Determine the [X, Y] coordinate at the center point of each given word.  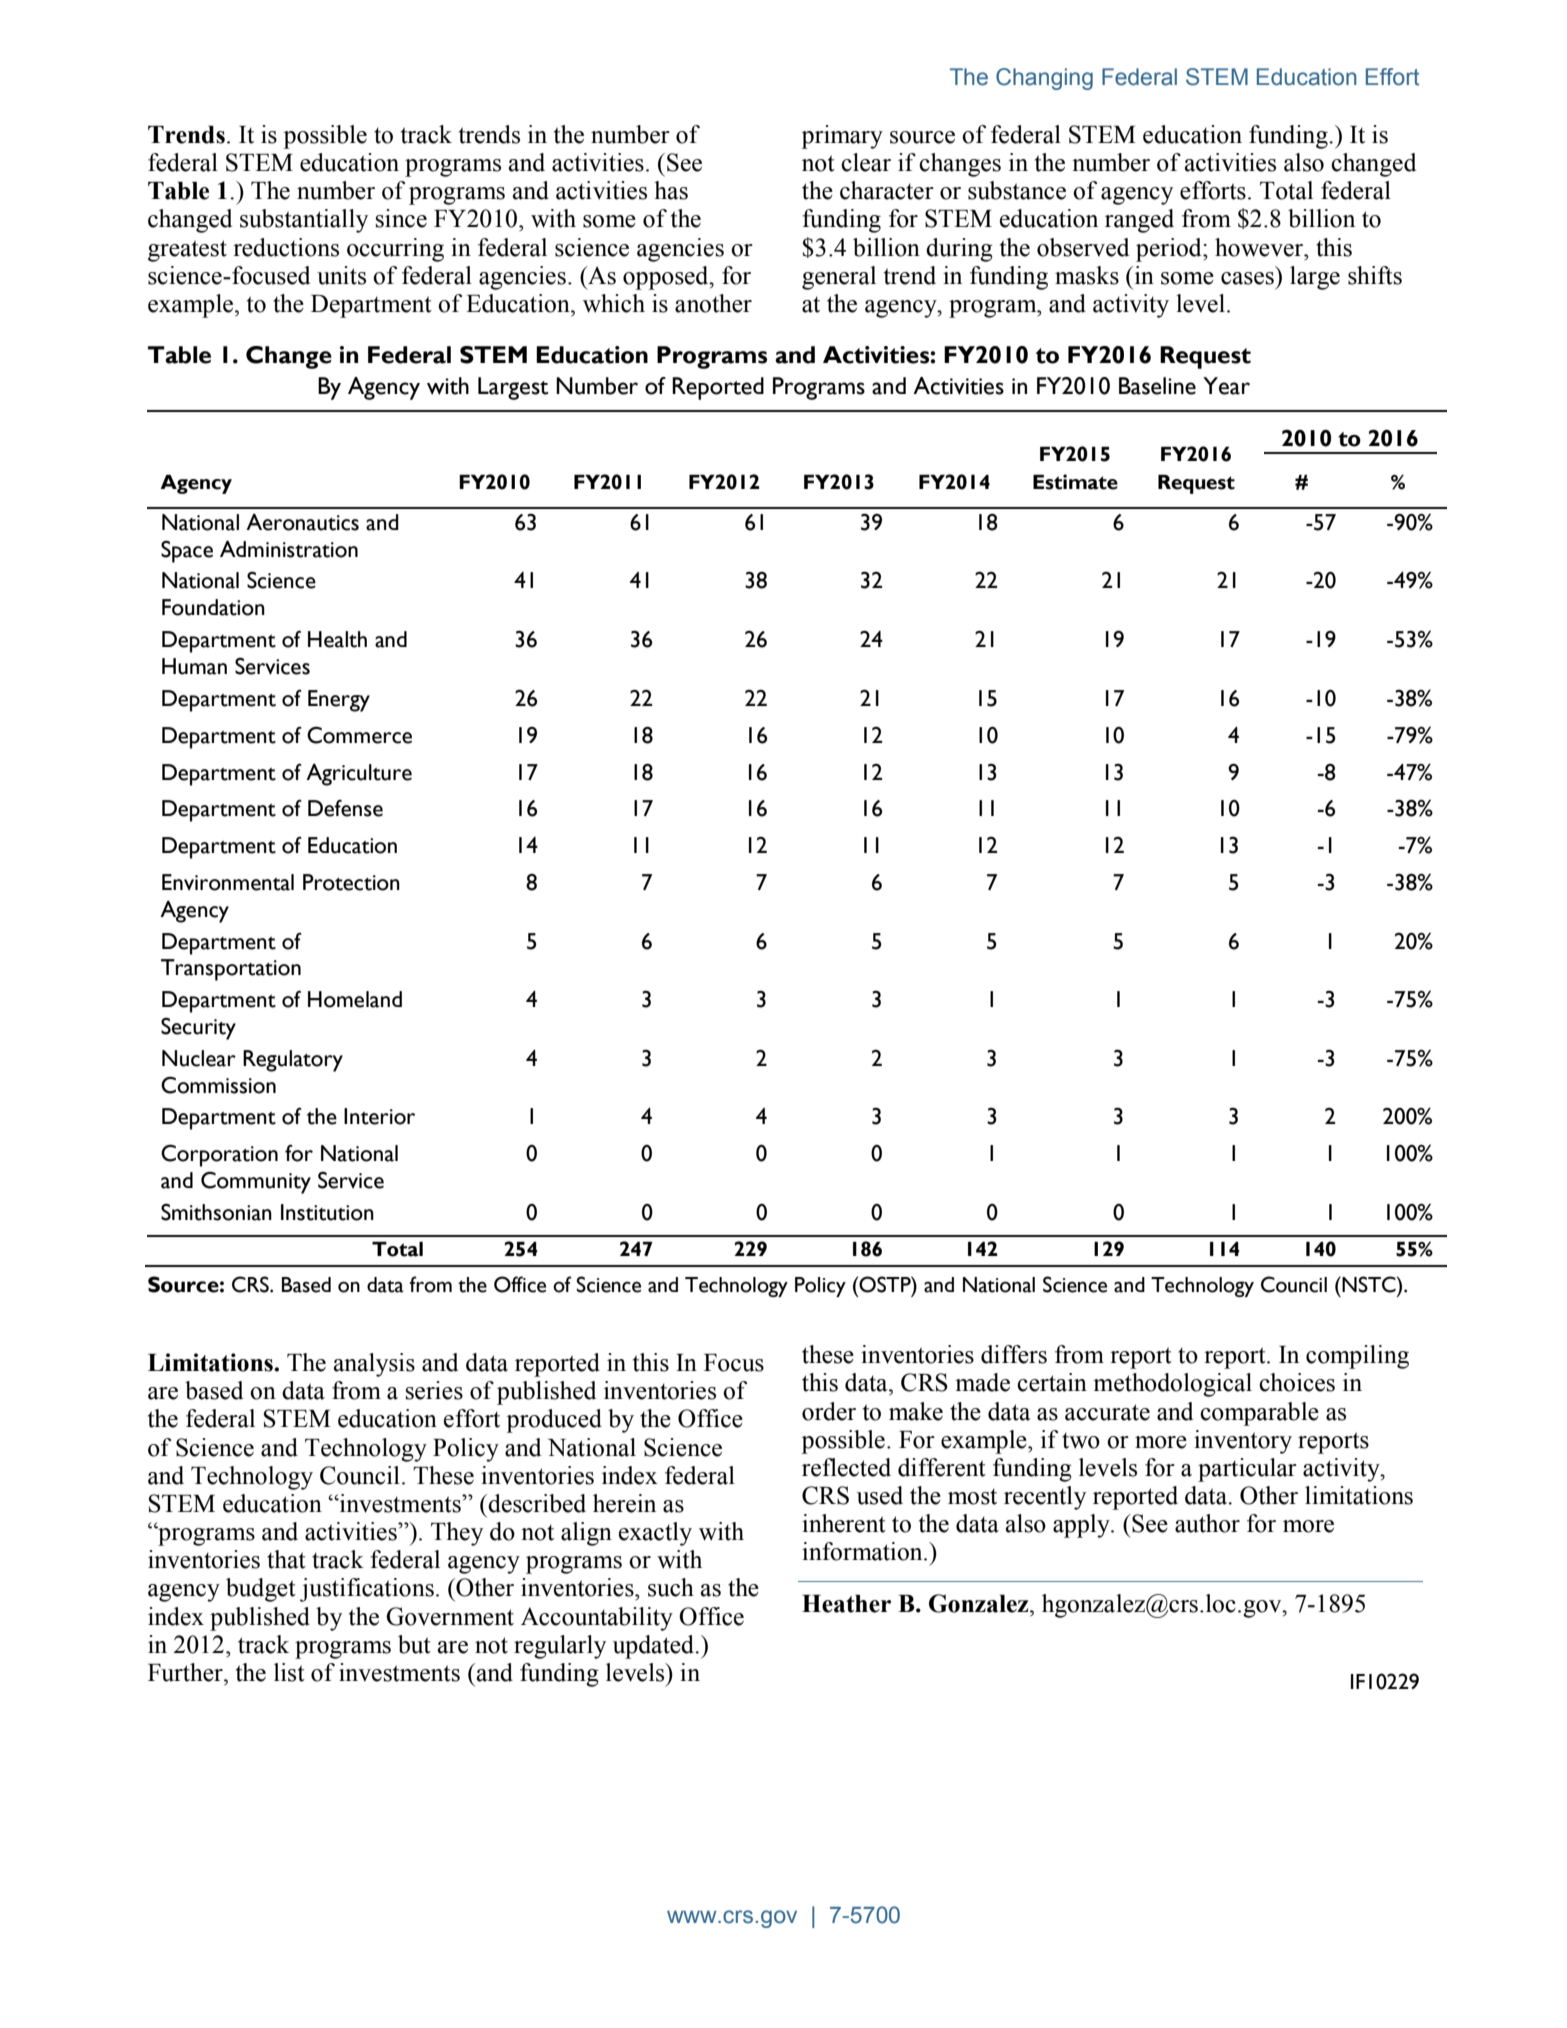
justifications [367, 1590]
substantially [304, 221]
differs [1014, 1354]
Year [1226, 386]
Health [337, 639]
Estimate [1075, 482]
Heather [846, 1604]
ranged [1139, 221]
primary [842, 137]
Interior [379, 1116]
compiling [1357, 1357]
